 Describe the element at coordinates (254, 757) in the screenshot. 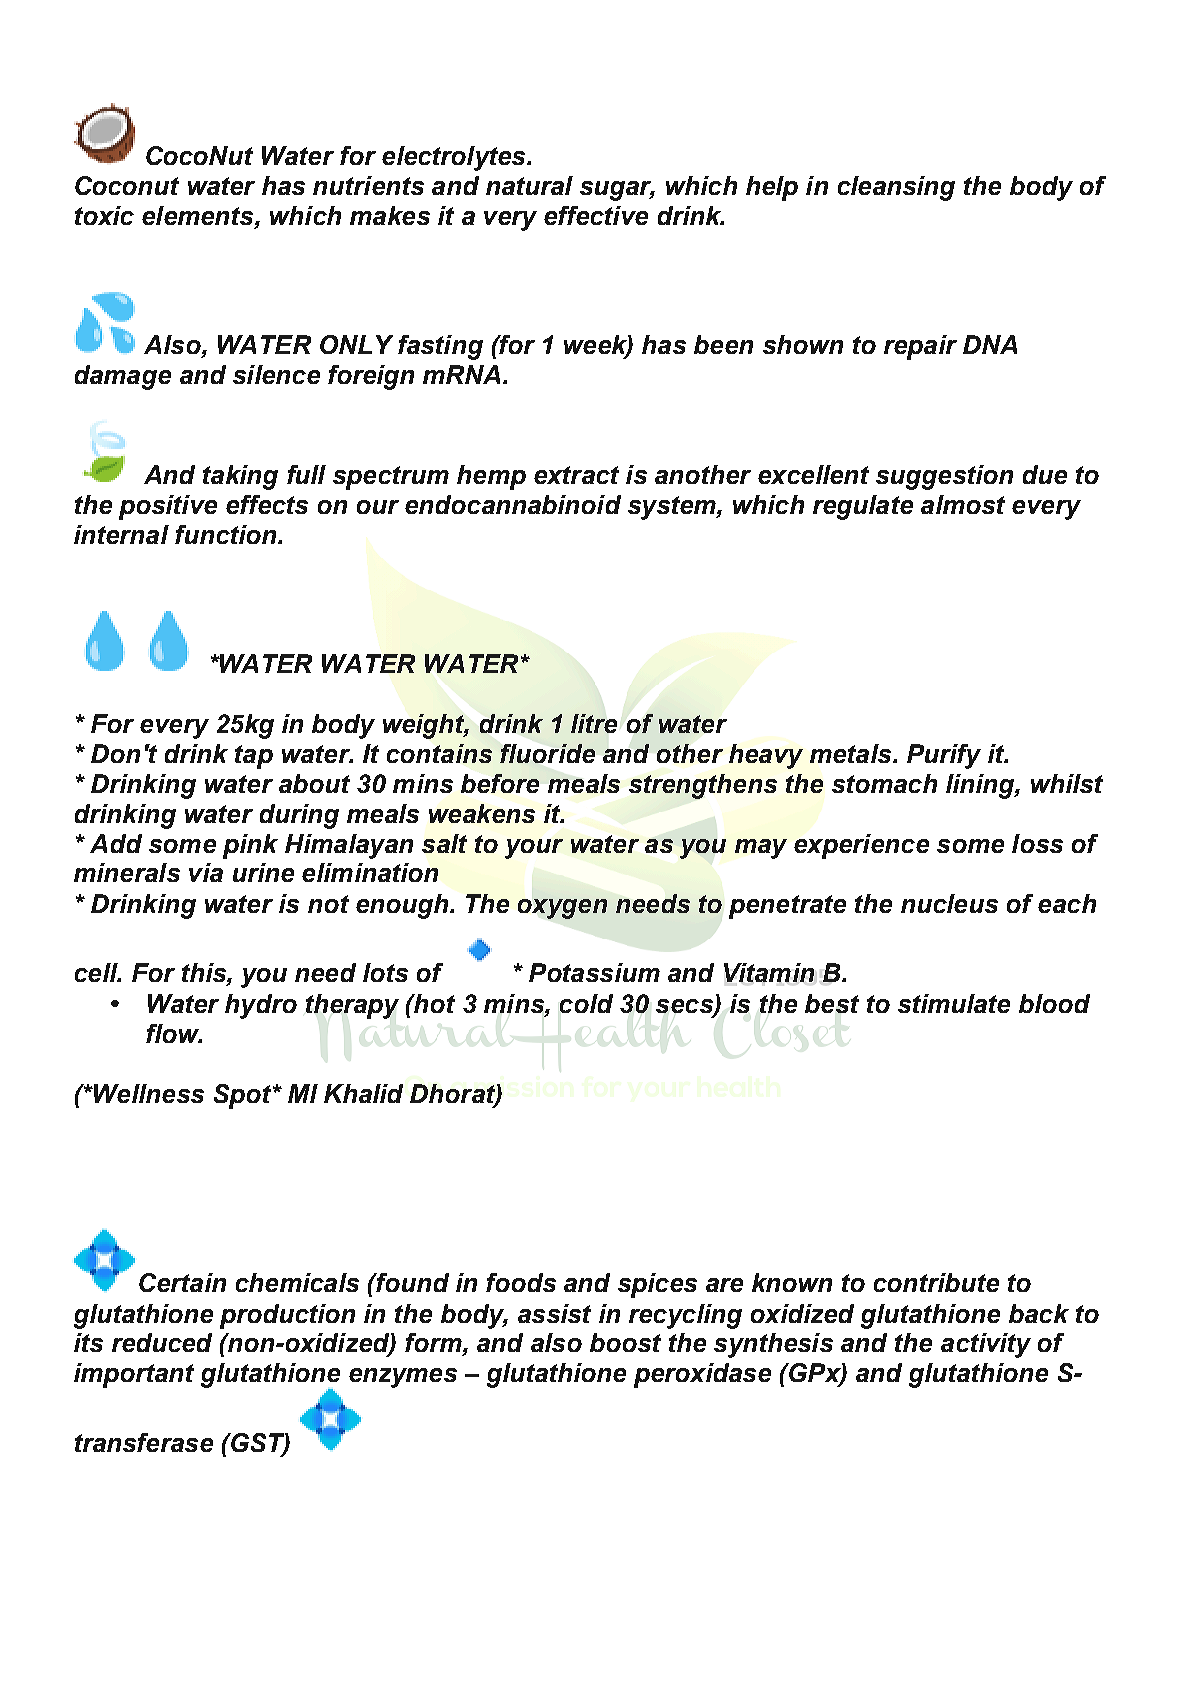

I see `tap` at that location.
